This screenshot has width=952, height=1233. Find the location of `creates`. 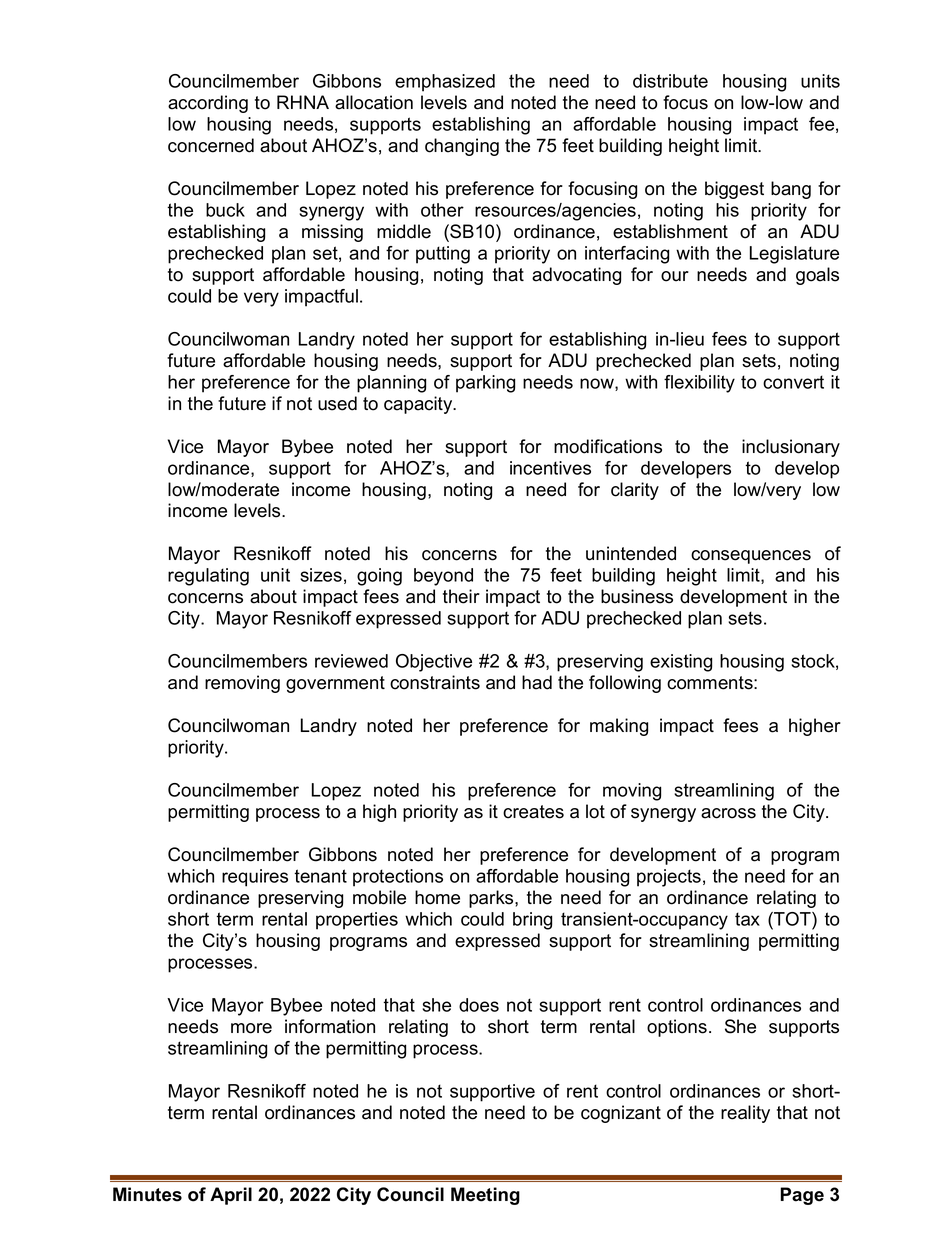

creates is located at coordinates (533, 812).
